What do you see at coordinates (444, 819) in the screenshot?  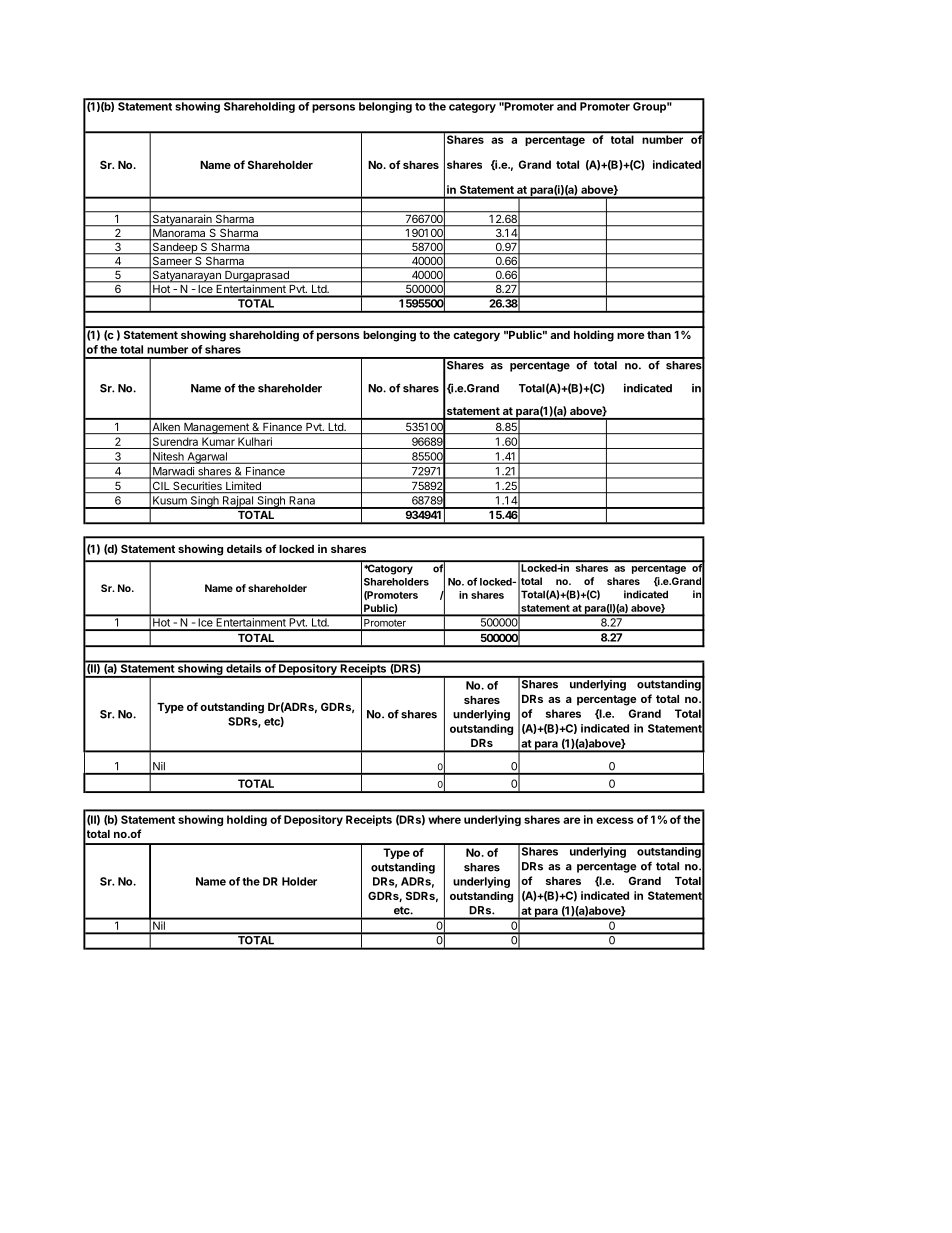 I see `where` at bounding box center [444, 819].
